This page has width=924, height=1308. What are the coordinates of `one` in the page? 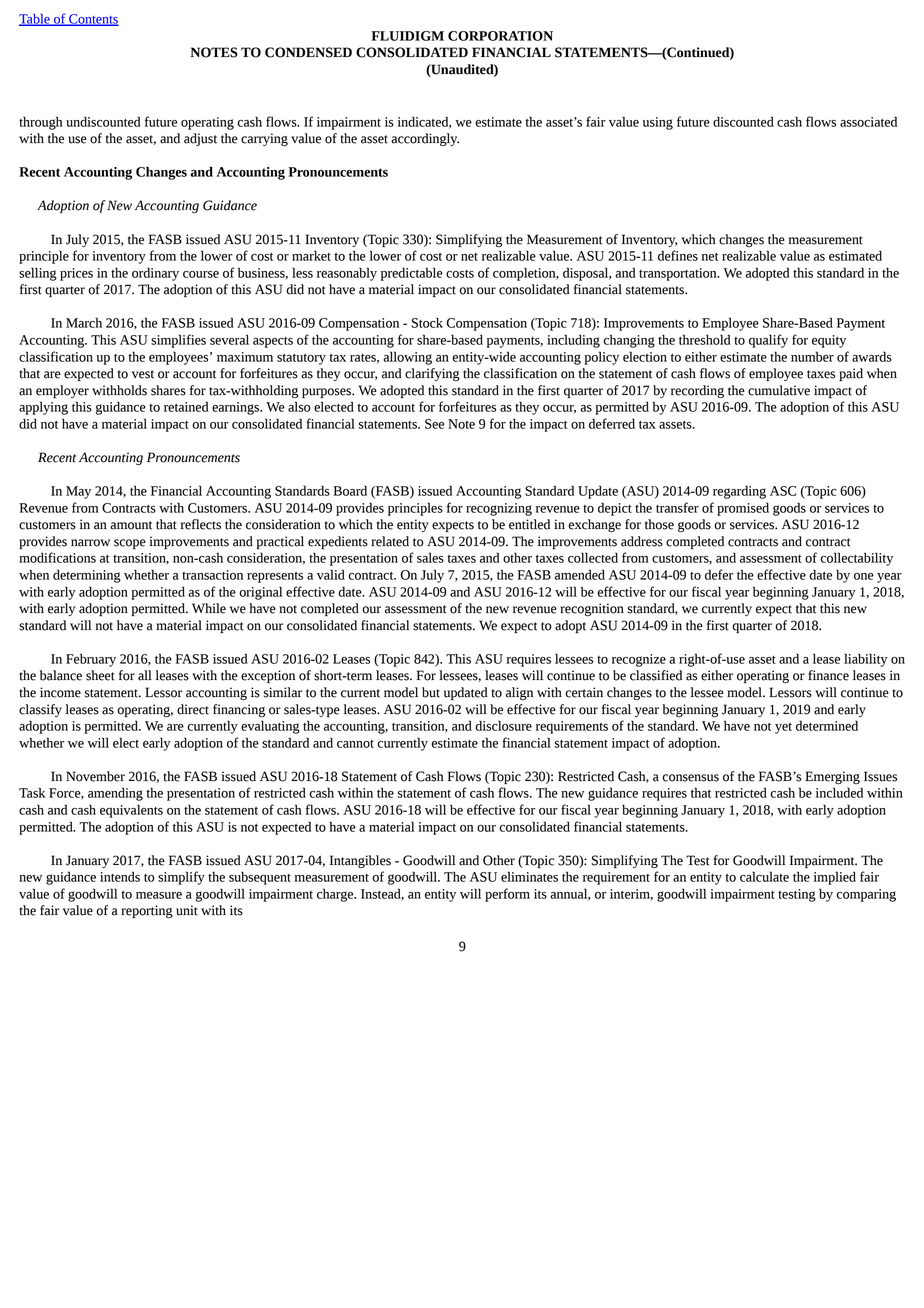 It's located at (864, 576).
